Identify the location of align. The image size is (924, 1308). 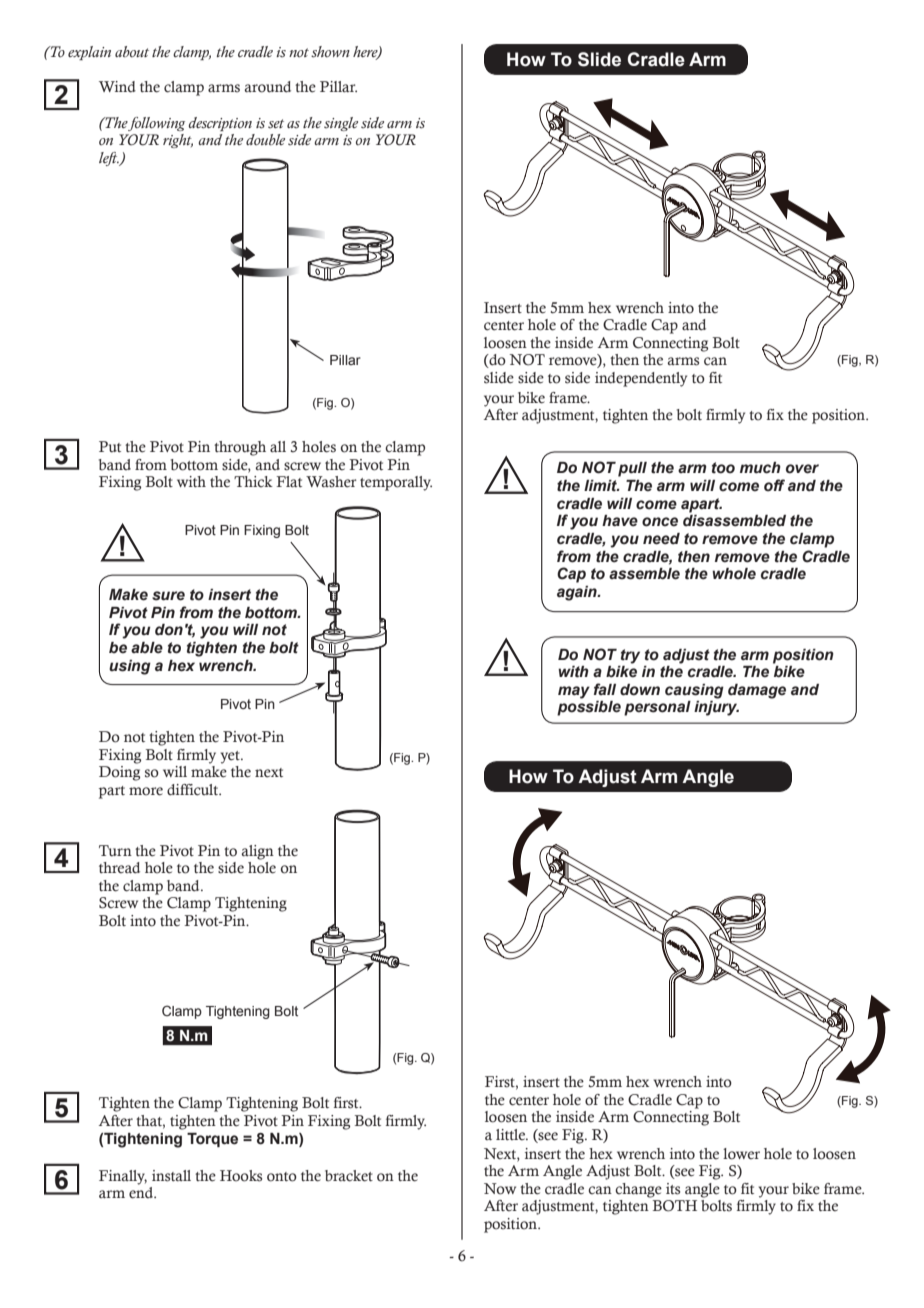
(258, 852).
